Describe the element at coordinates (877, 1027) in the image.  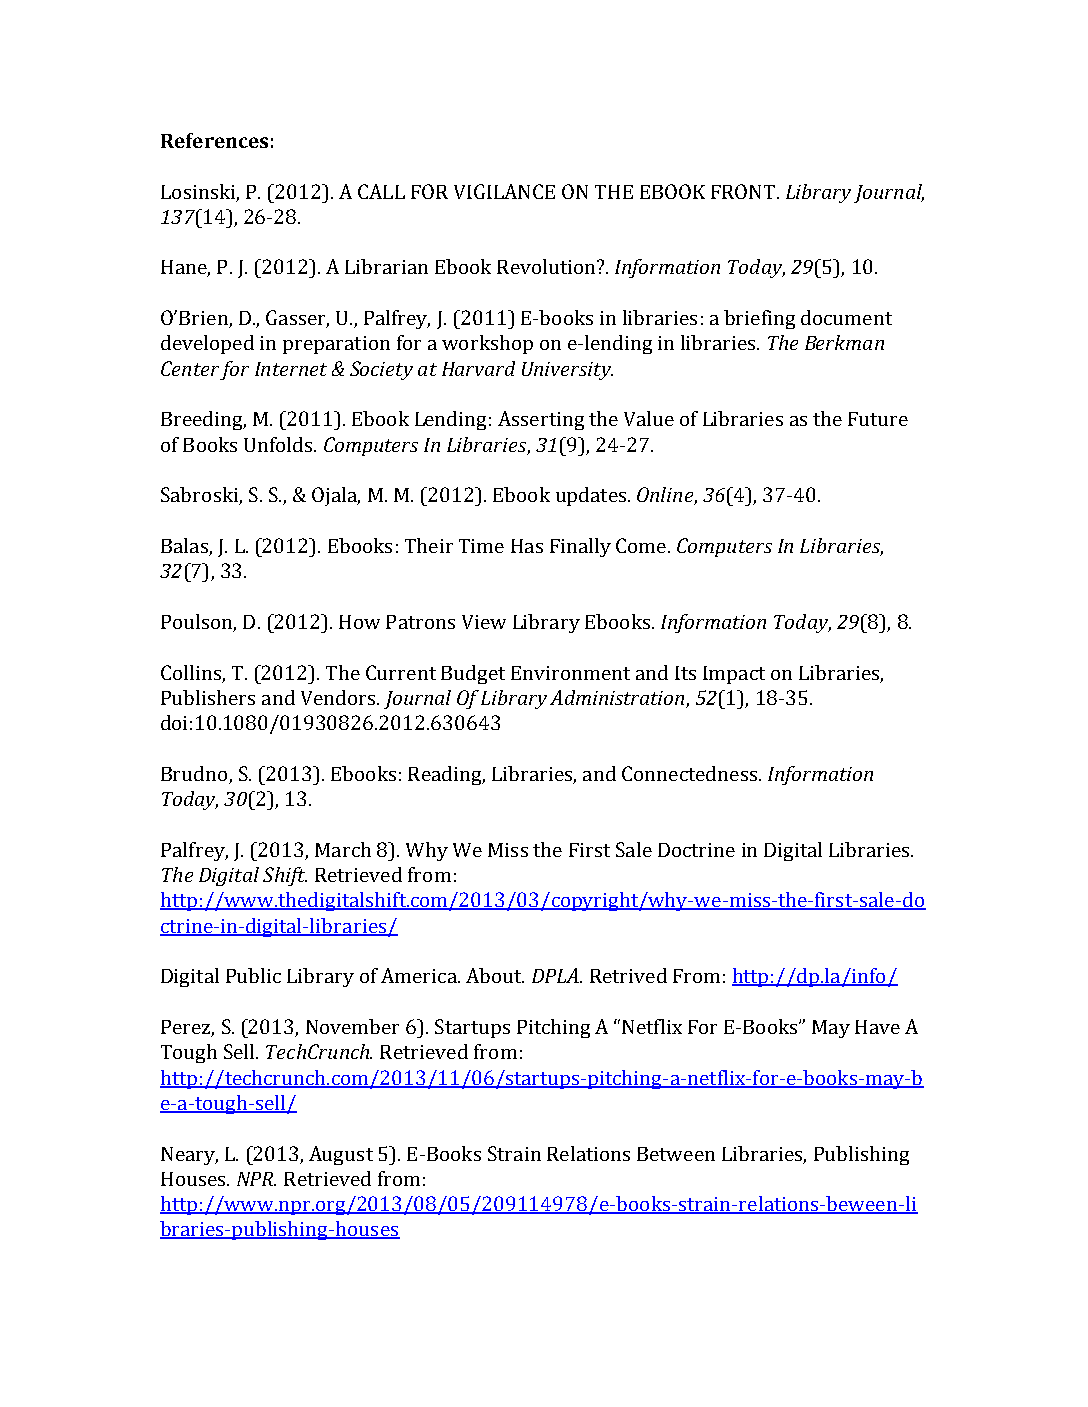
I see `Have` at that location.
